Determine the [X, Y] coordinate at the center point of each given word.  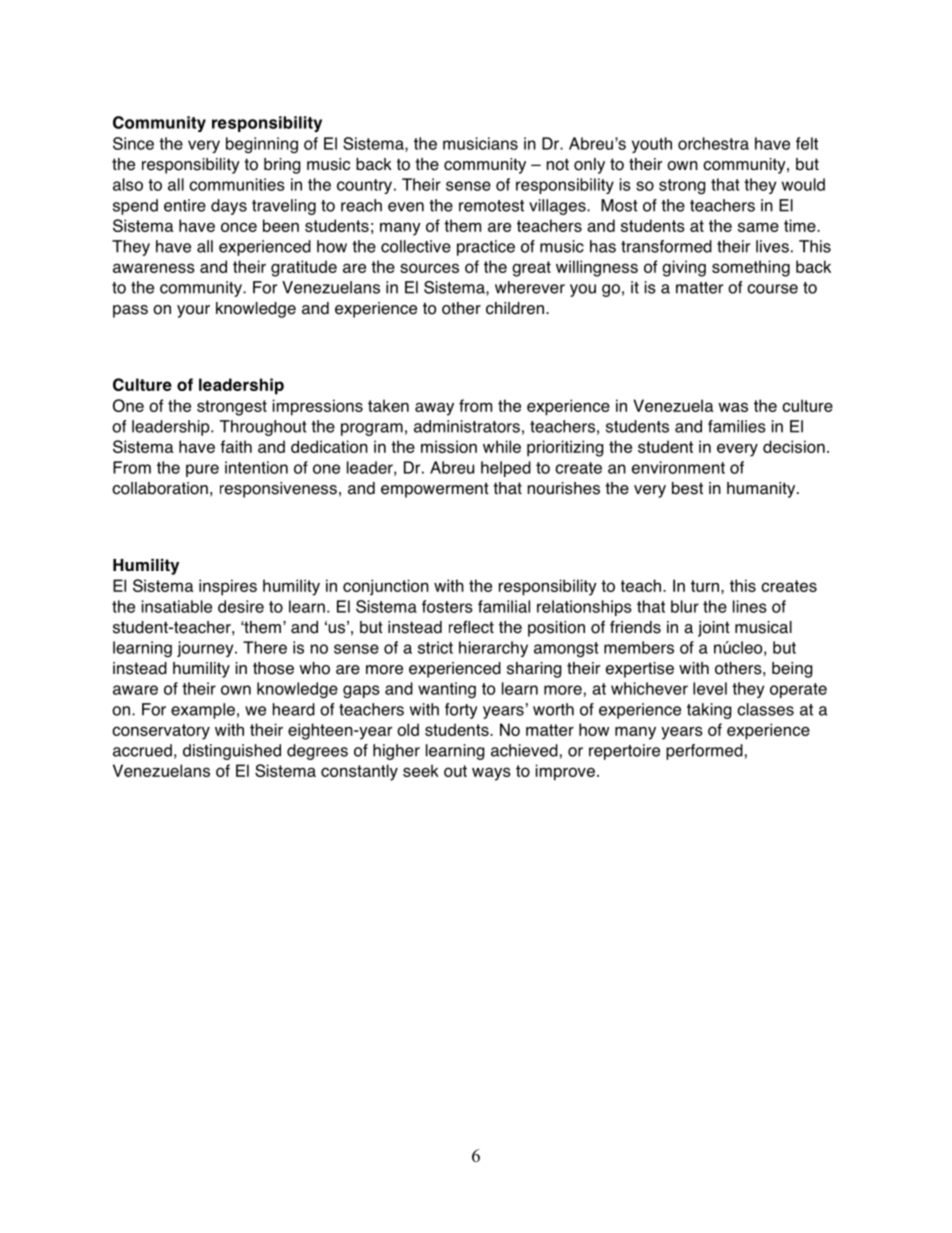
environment [678, 467]
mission [449, 446]
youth [652, 145]
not [558, 164]
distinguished [232, 752]
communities [237, 184]
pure [202, 470]
